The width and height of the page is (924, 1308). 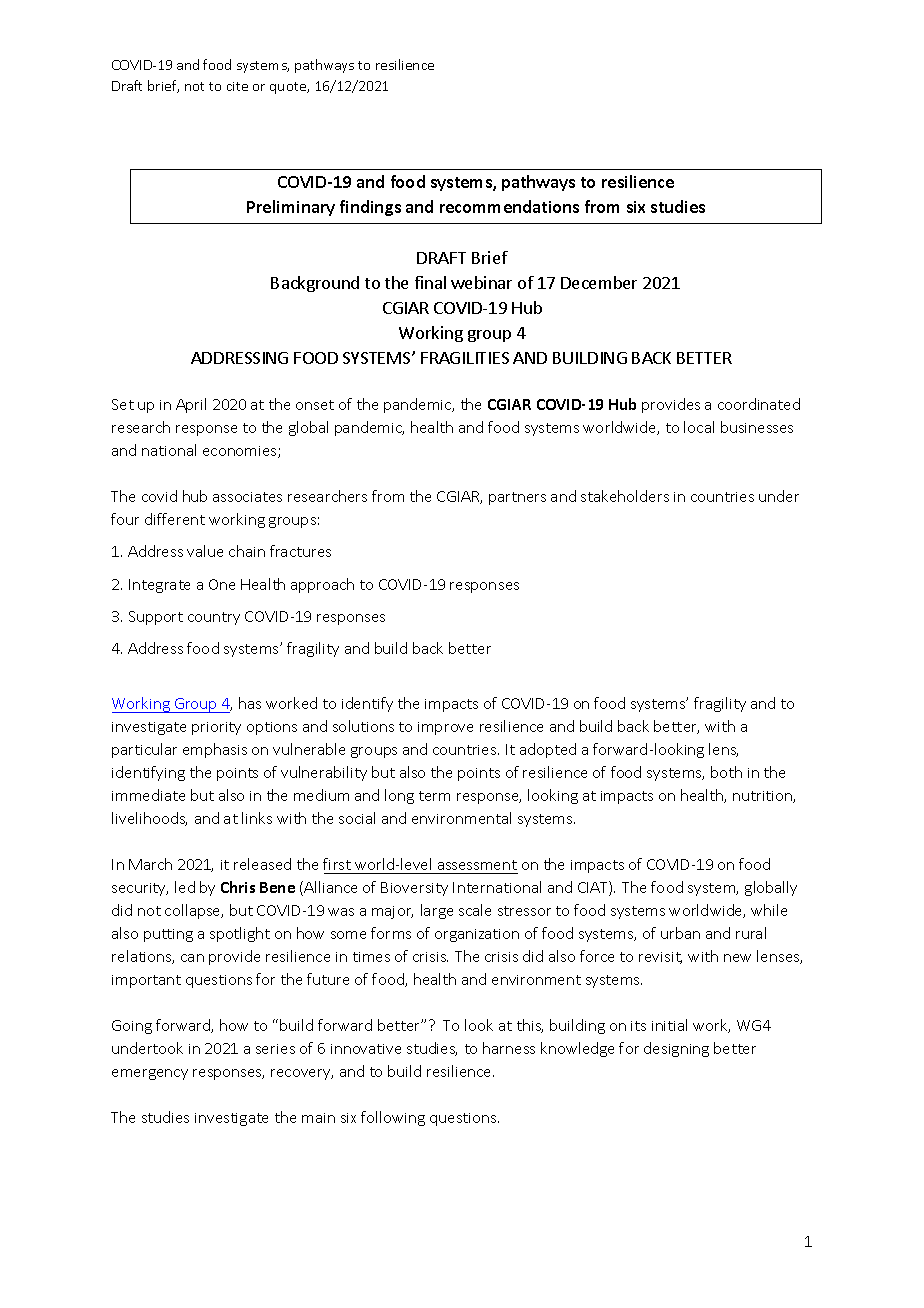 I want to click on cite, so click(x=237, y=86).
